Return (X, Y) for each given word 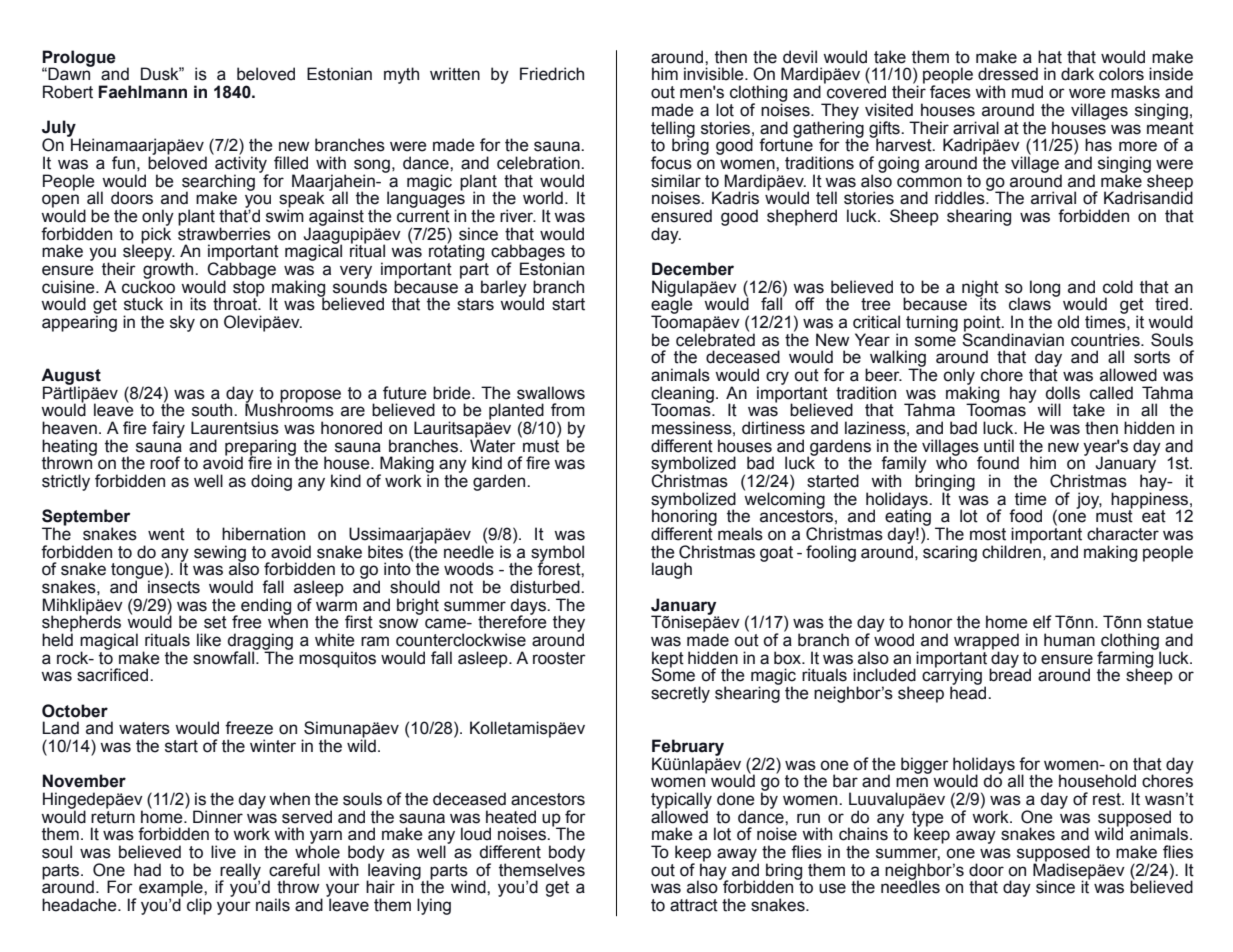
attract (694, 905)
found (998, 463)
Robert (68, 92)
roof (165, 463)
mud (1027, 92)
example (172, 889)
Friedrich (552, 74)
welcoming (784, 500)
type (927, 818)
